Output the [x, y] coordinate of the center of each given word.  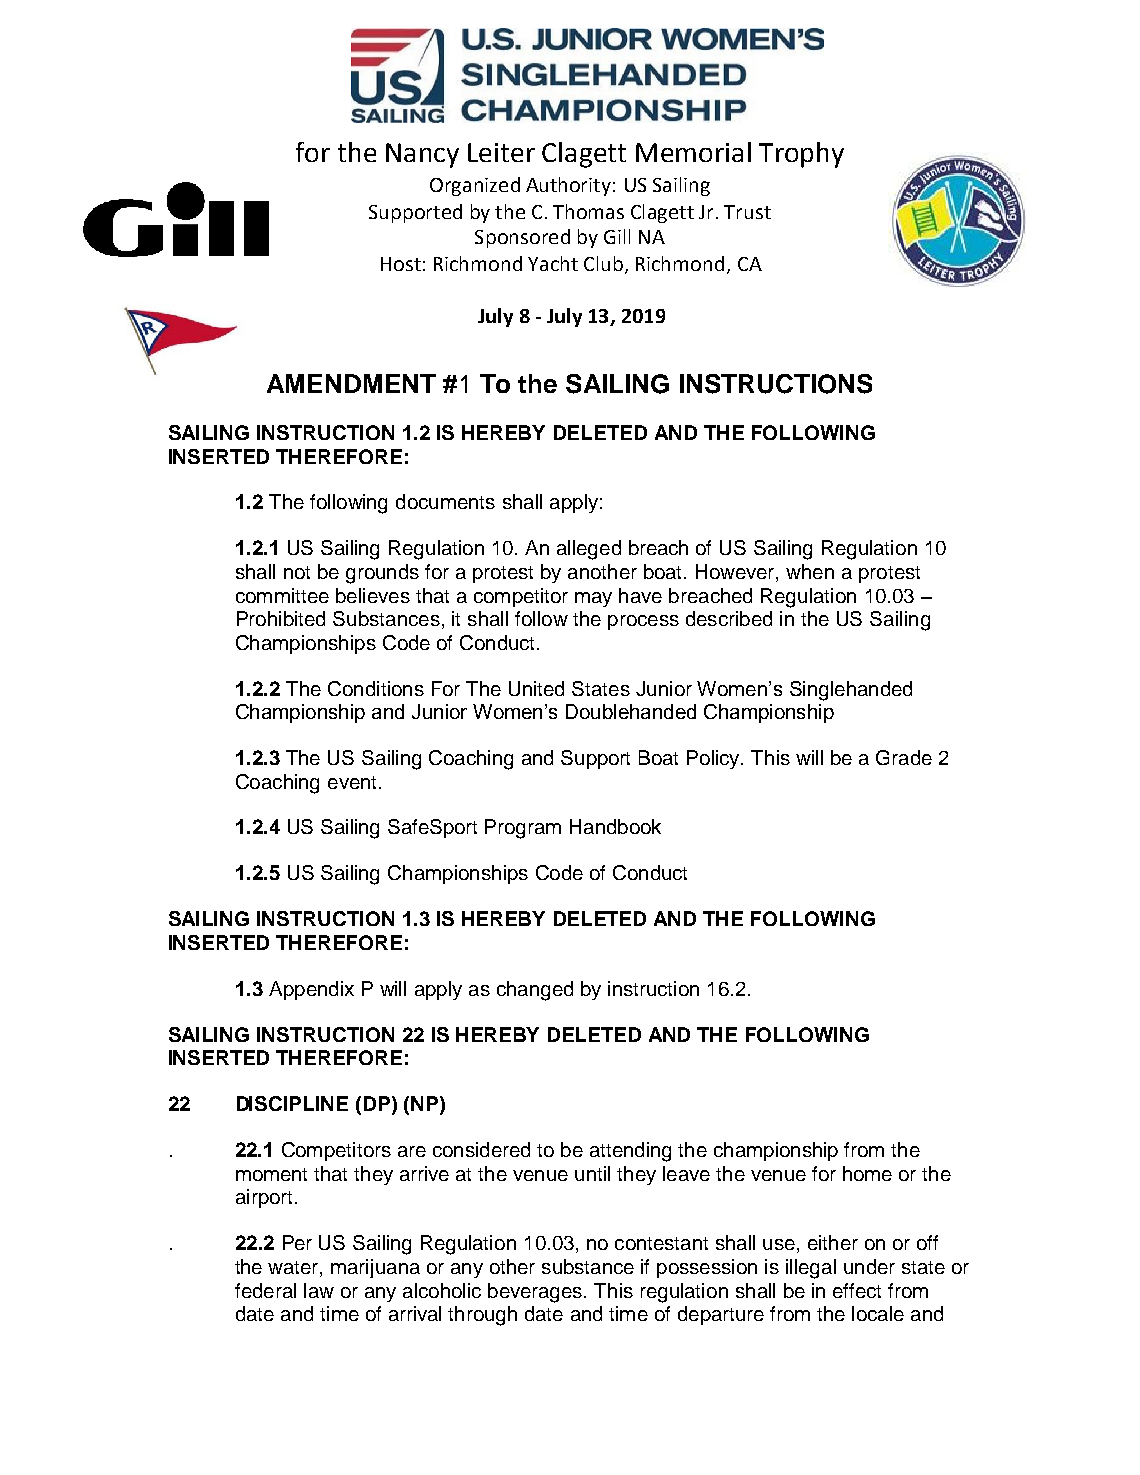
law [319, 1290]
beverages [536, 1293]
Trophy [801, 155]
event [352, 782]
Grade [904, 757]
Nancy [422, 155]
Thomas [588, 211]
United [536, 688]
